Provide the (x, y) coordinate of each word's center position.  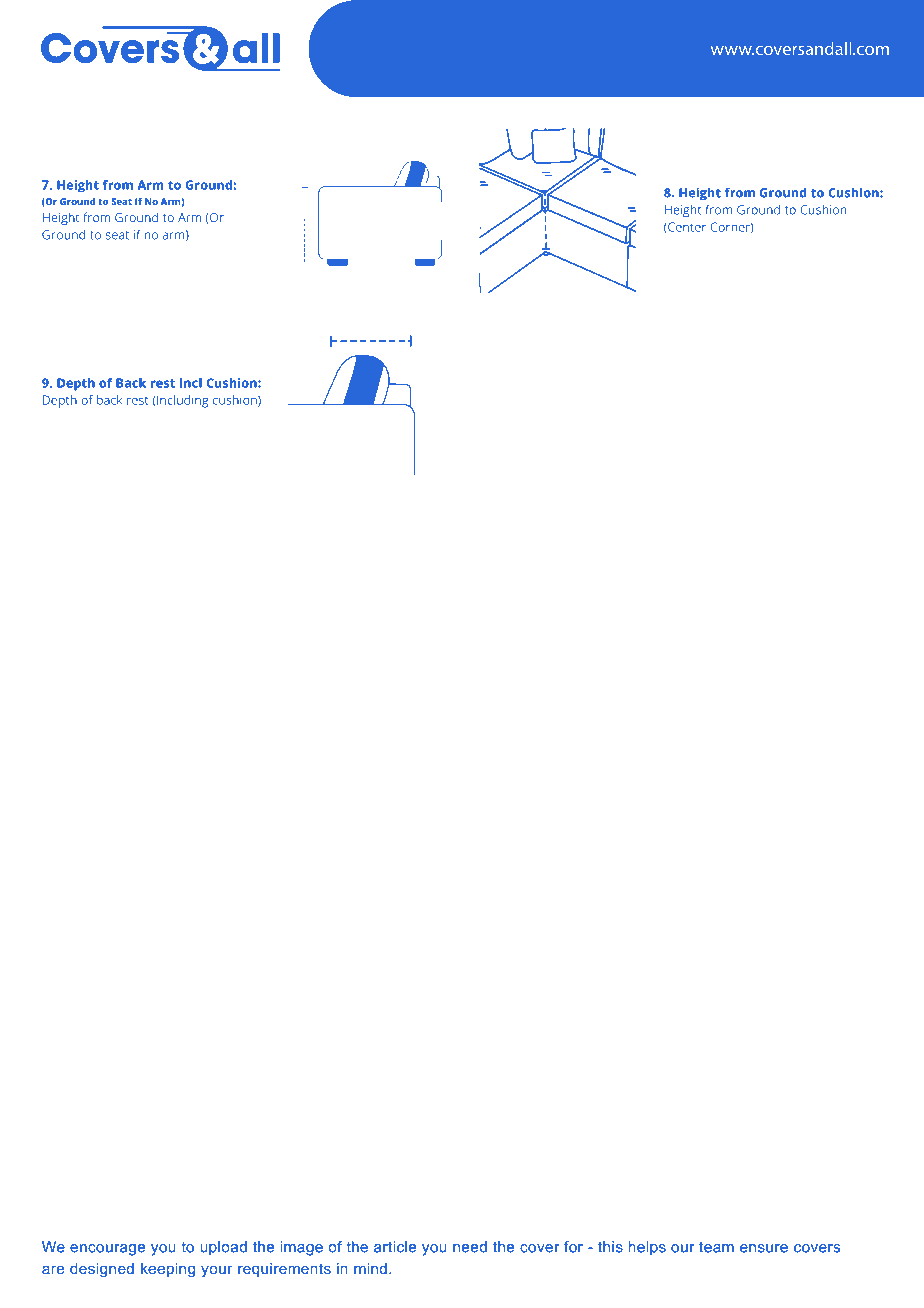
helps (647, 1248)
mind (370, 1268)
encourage (107, 1250)
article (395, 1247)
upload (223, 1248)
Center (686, 227)
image (301, 1248)
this (610, 1247)
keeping (168, 1270)
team (716, 1247)
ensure (764, 1248)
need (470, 1247)
